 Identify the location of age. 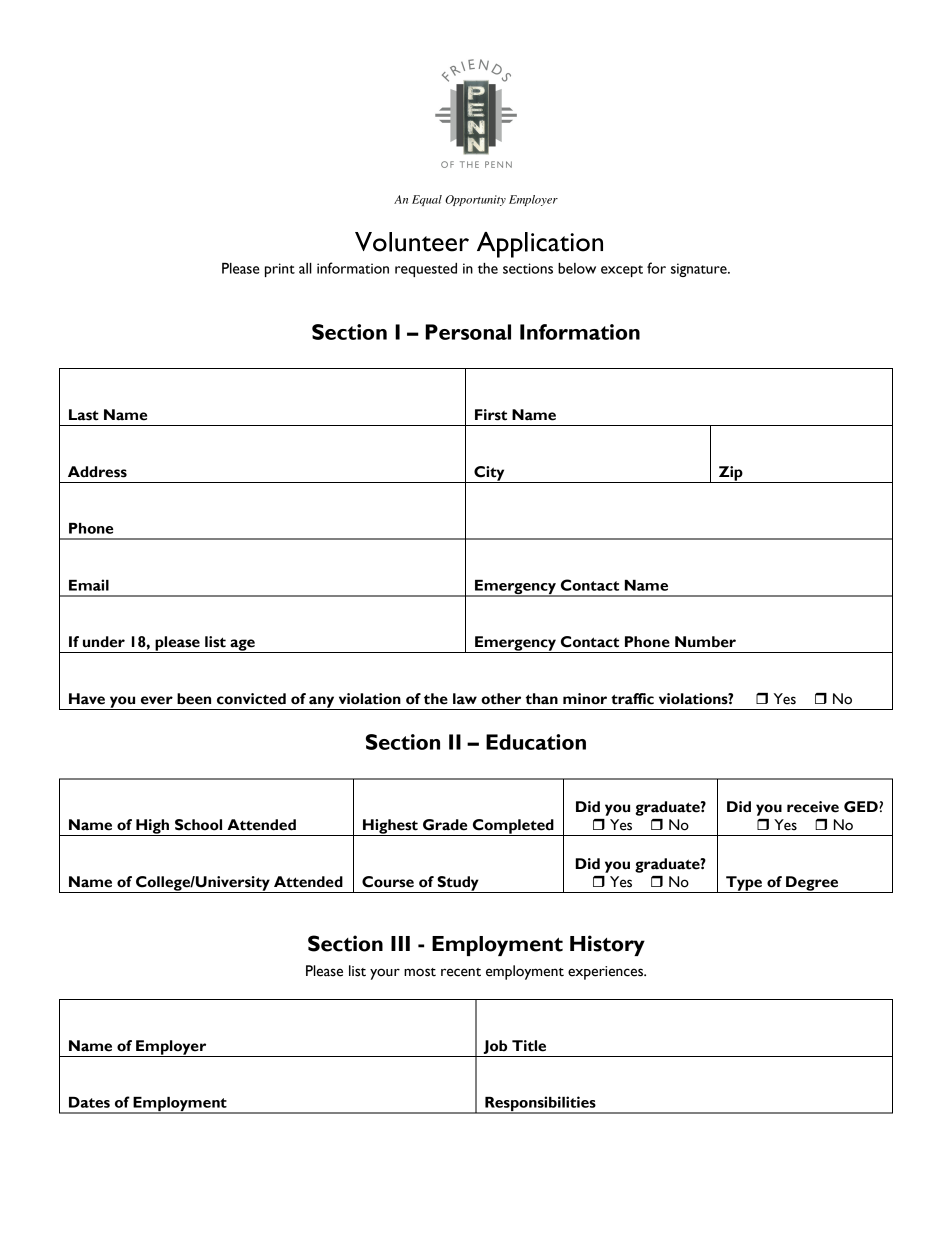
(242, 646).
